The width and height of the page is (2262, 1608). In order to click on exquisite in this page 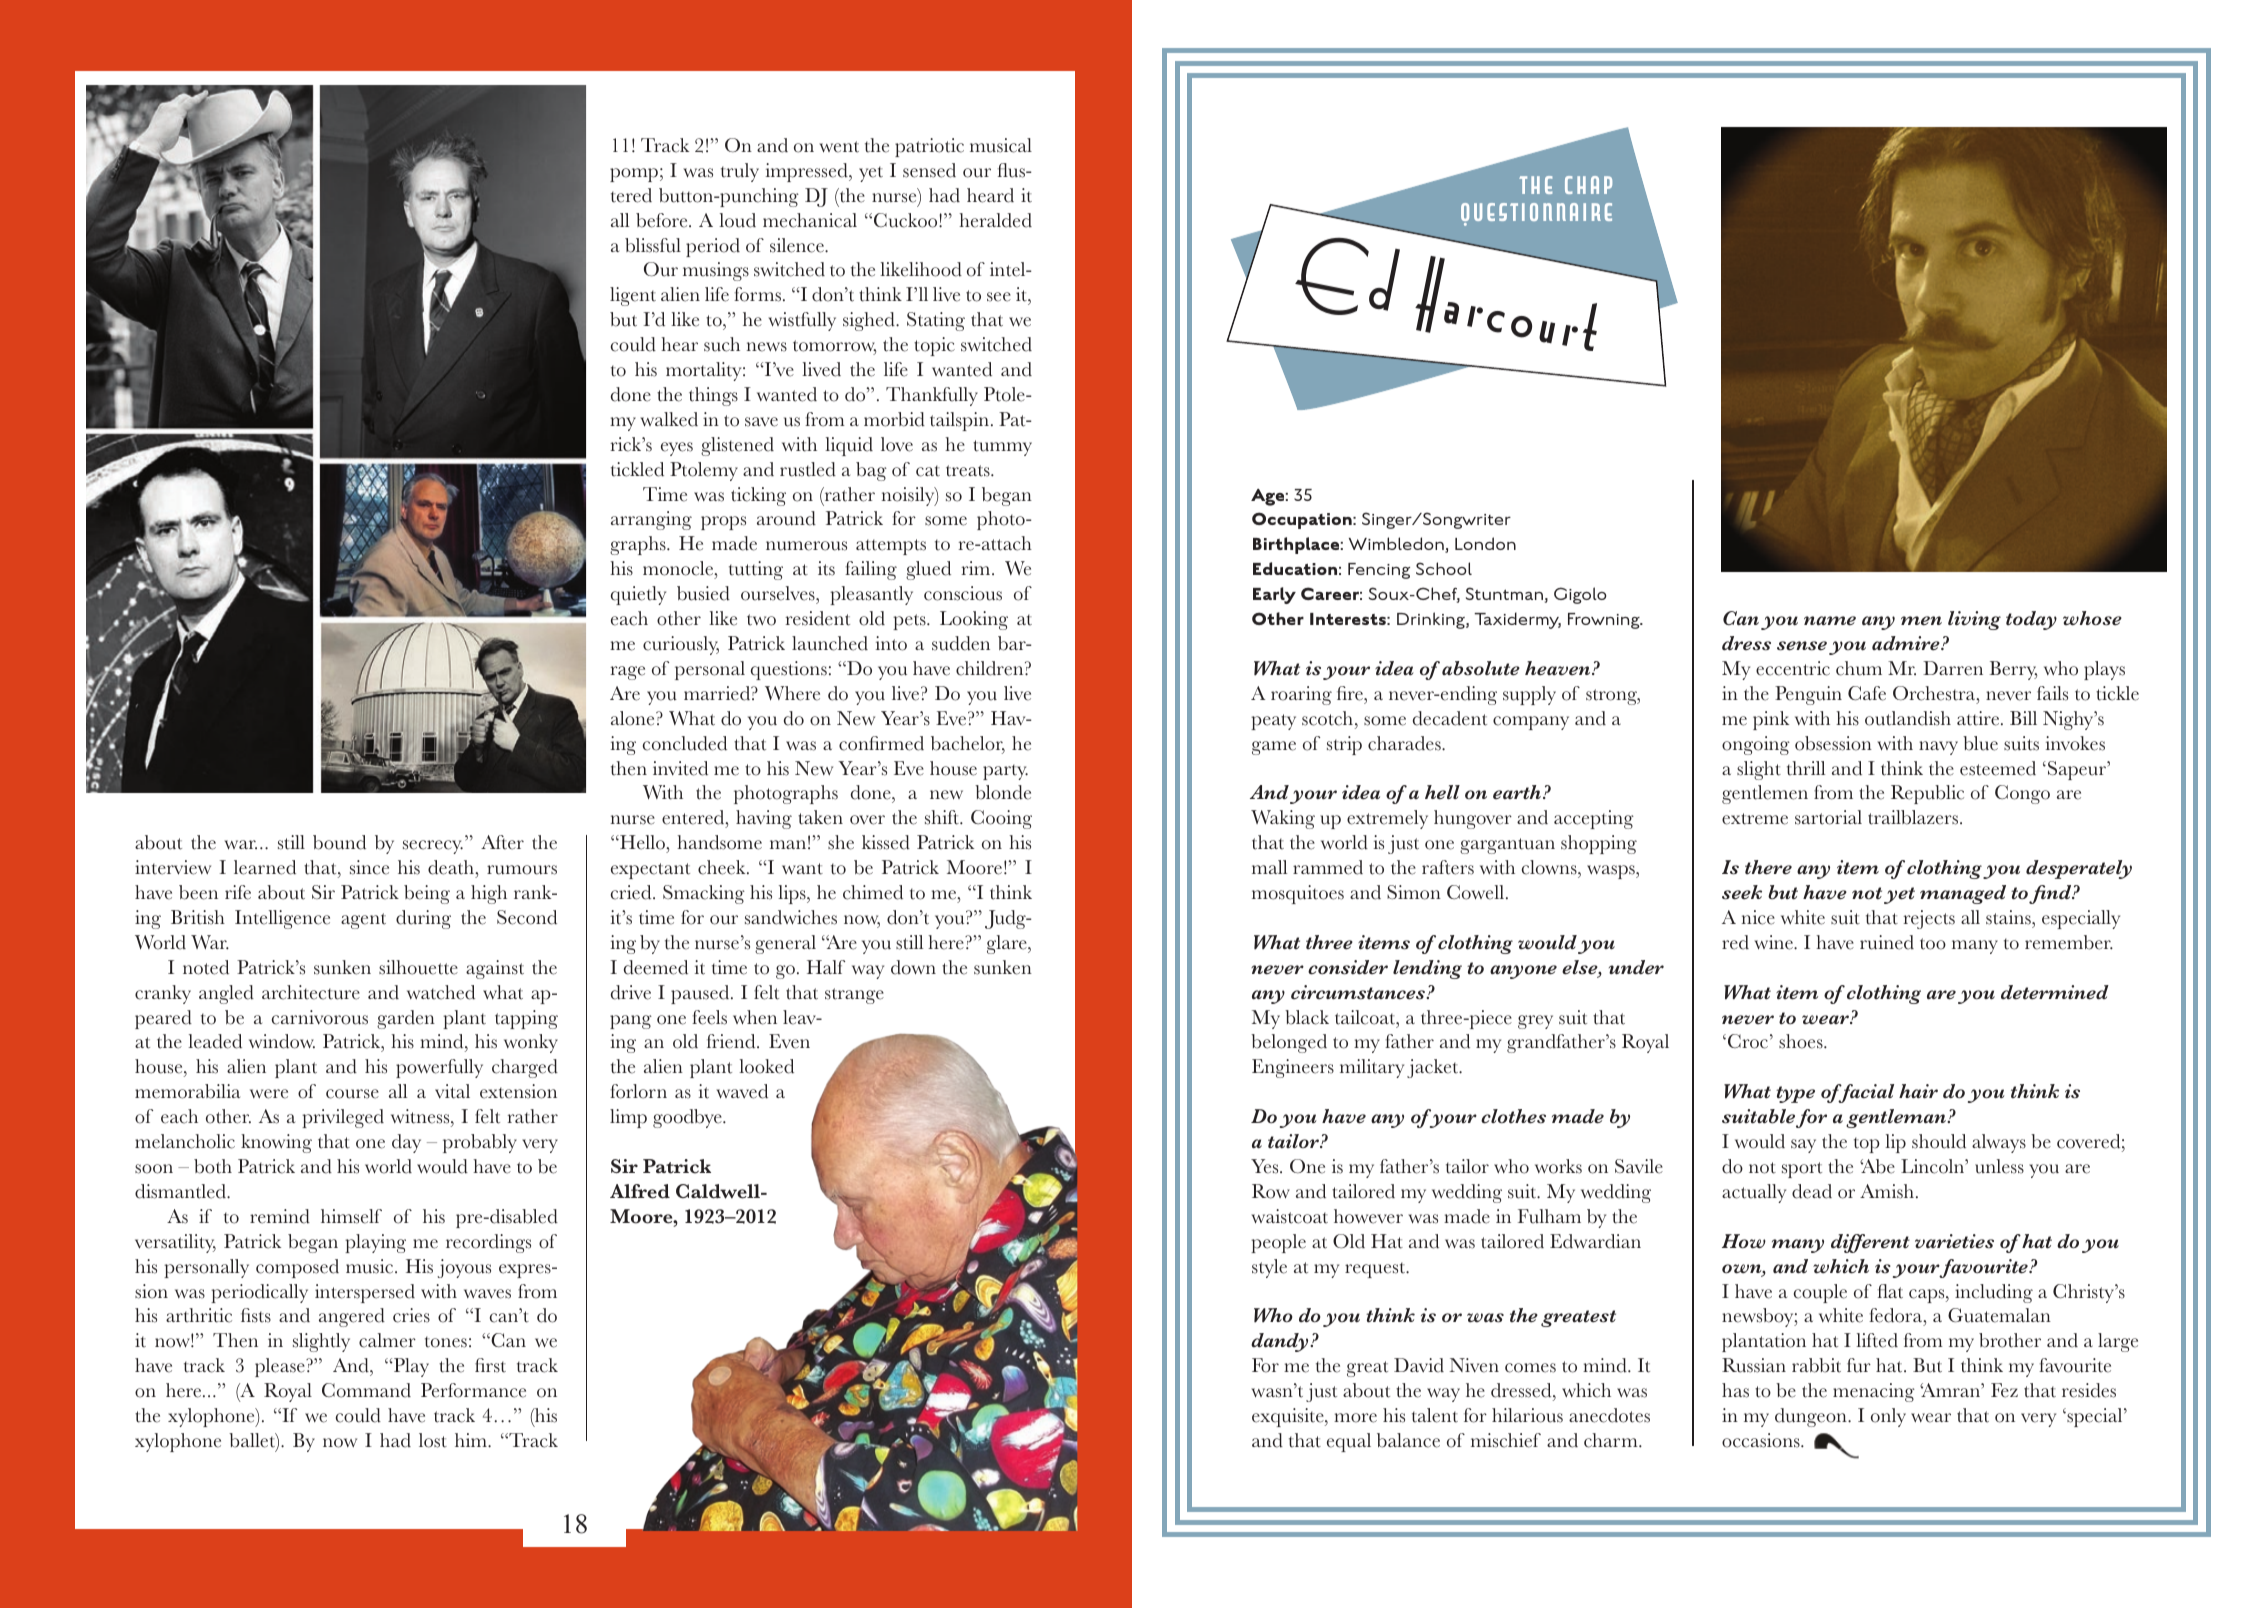, I will do `click(1289, 1417)`.
